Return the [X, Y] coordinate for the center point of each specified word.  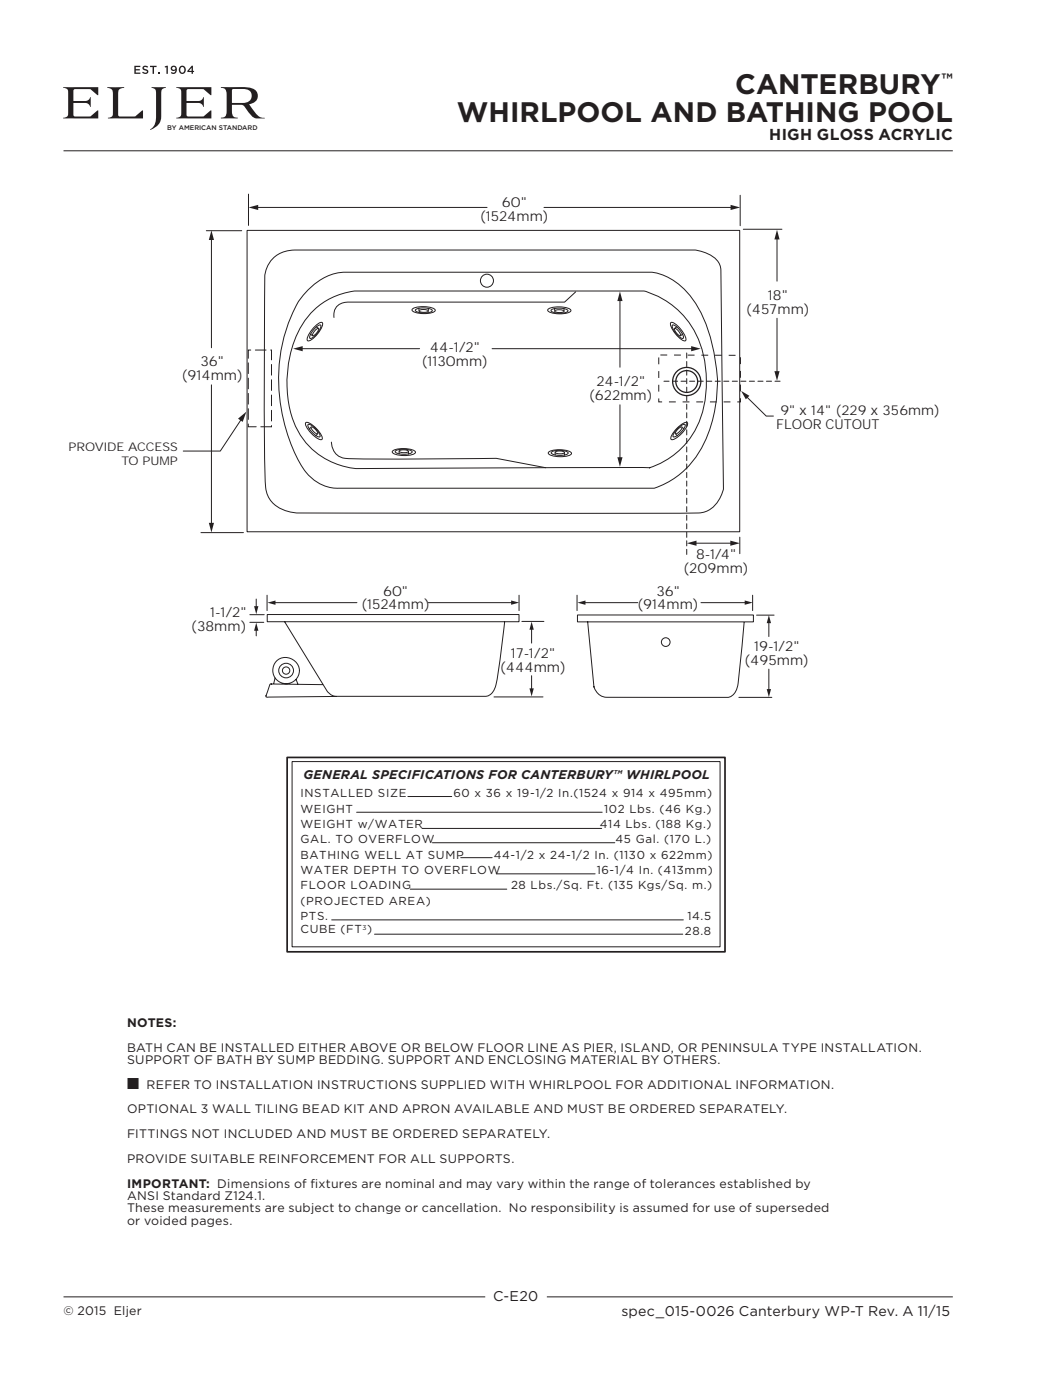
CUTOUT [852, 422]
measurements [214, 1207]
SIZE [393, 793]
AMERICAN [197, 127]
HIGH [790, 134]
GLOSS [845, 134]
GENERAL [335, 774]
